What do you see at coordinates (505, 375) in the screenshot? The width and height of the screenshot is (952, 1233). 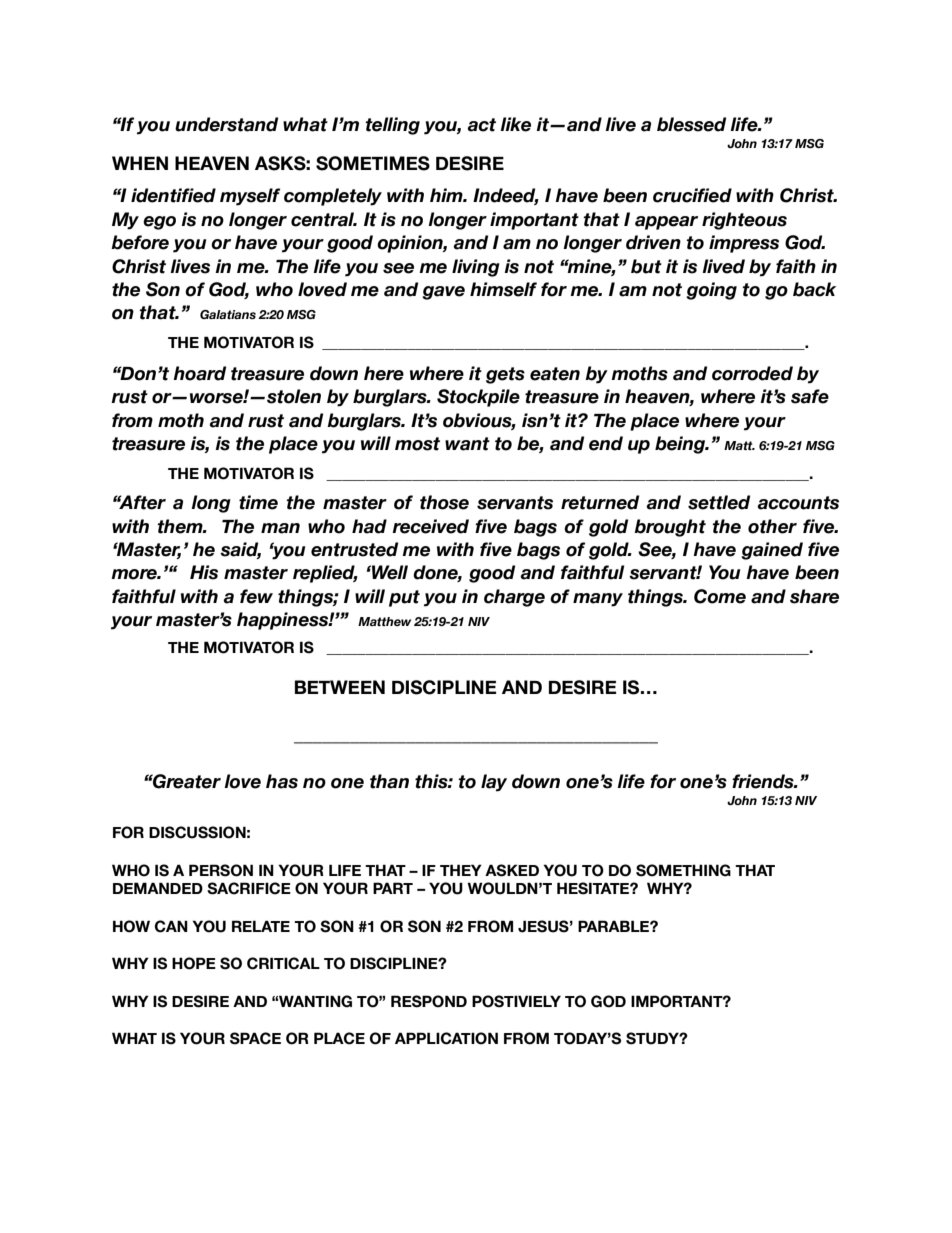 I see `gets` at bounding box center [505, 375].
